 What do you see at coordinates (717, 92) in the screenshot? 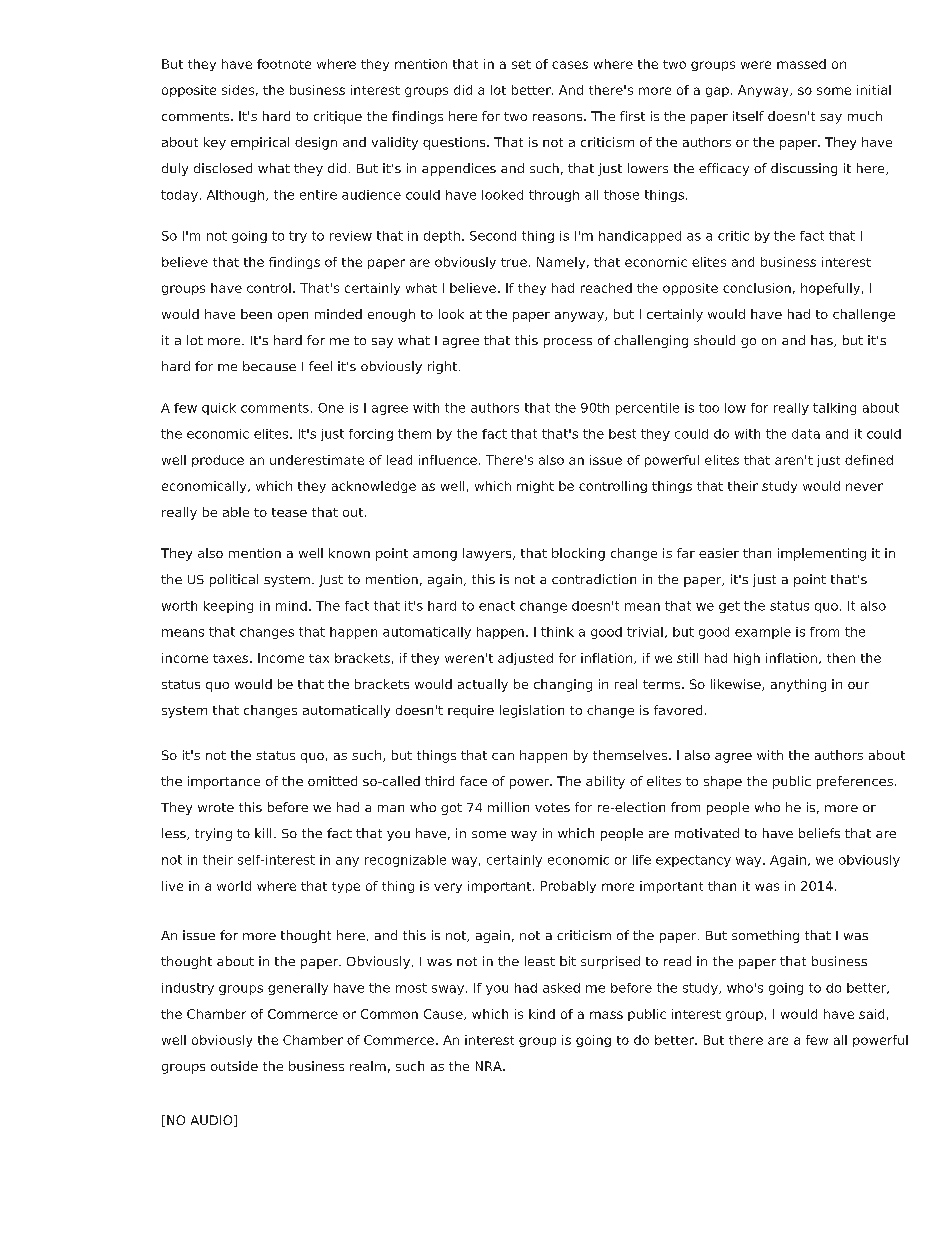
I see `gap` at bounding box center [717, 92].
